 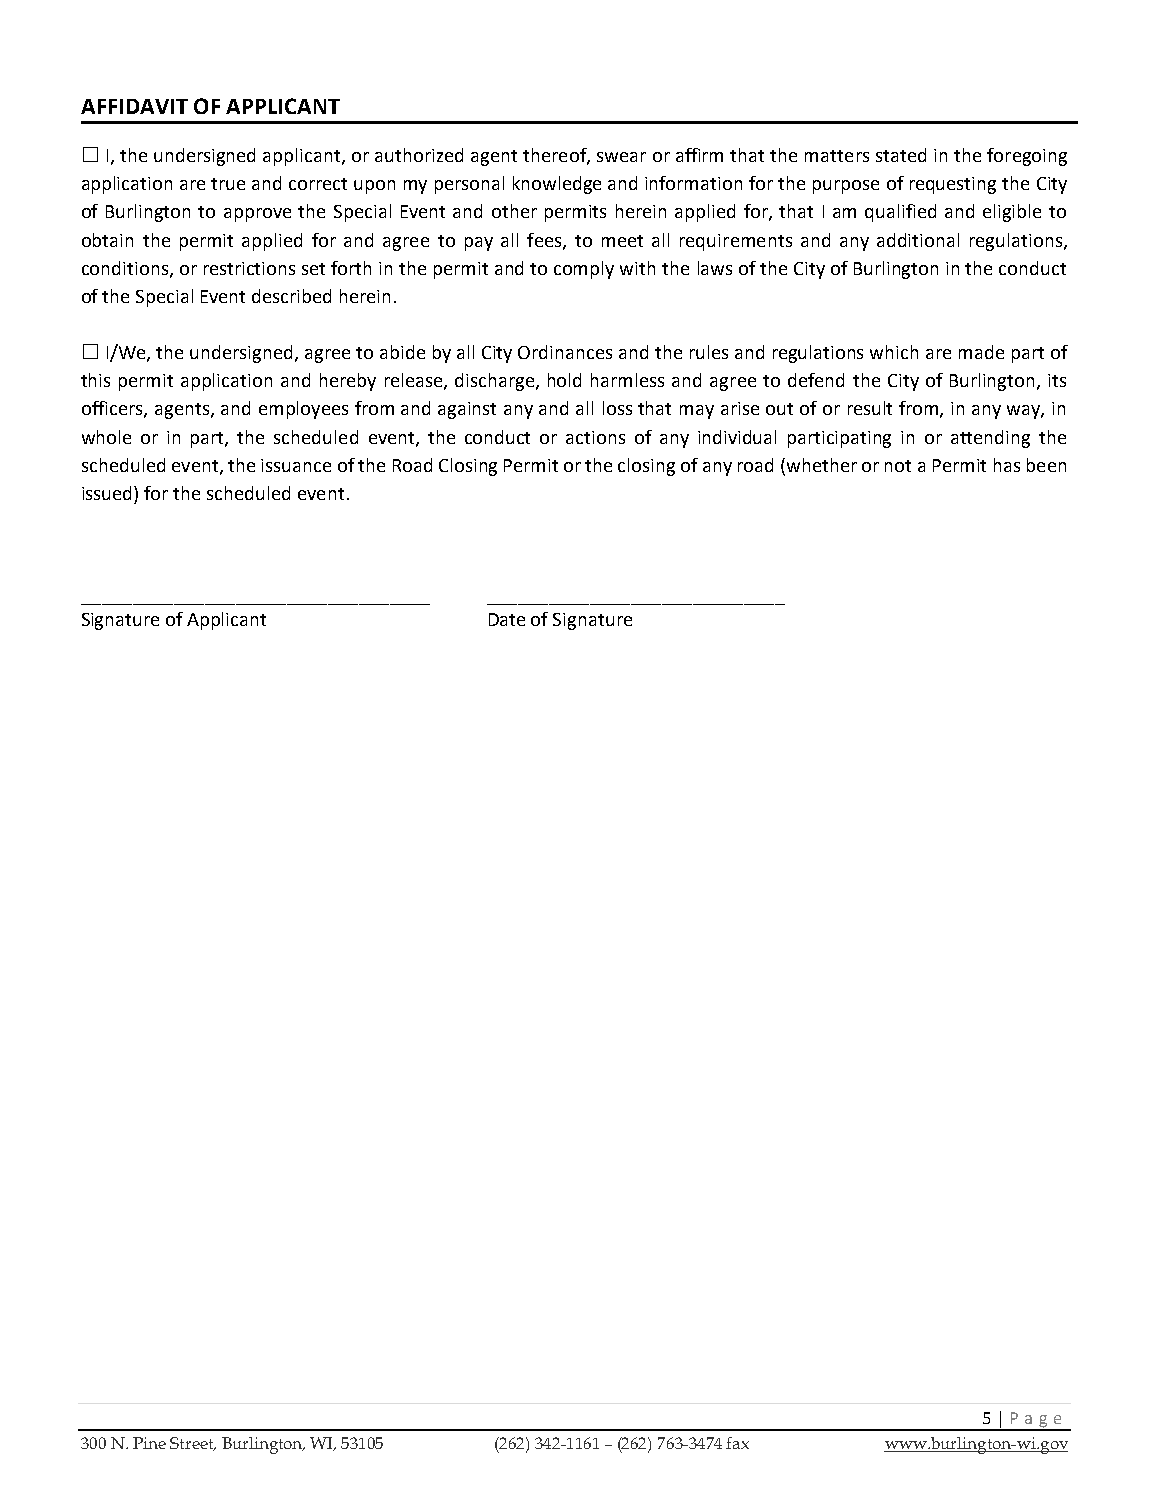 I want to click on hold, so click(x=564, y=380).
